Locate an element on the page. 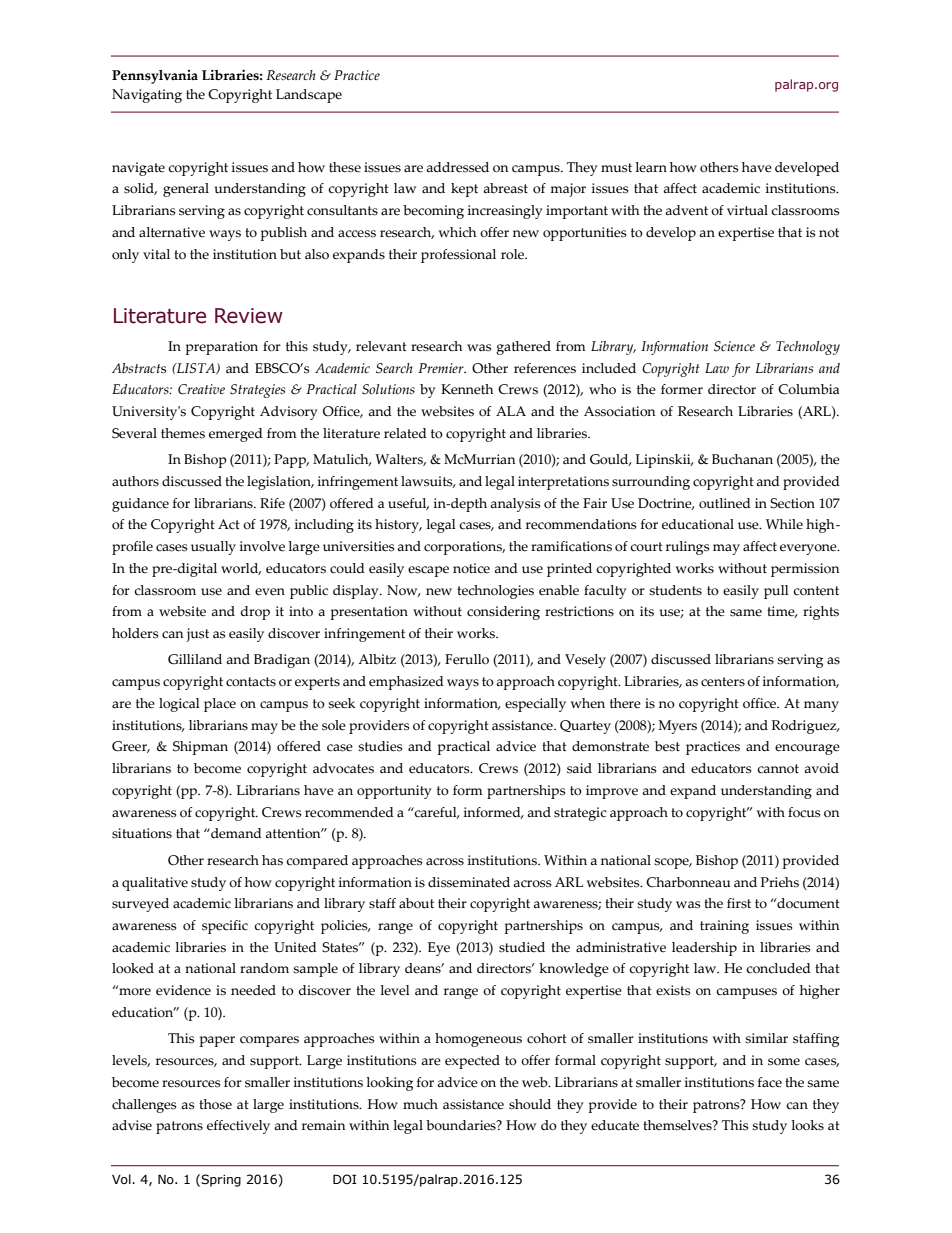 This page has height=1233, width=952. disseminated is located at coordinates (469, 882).
